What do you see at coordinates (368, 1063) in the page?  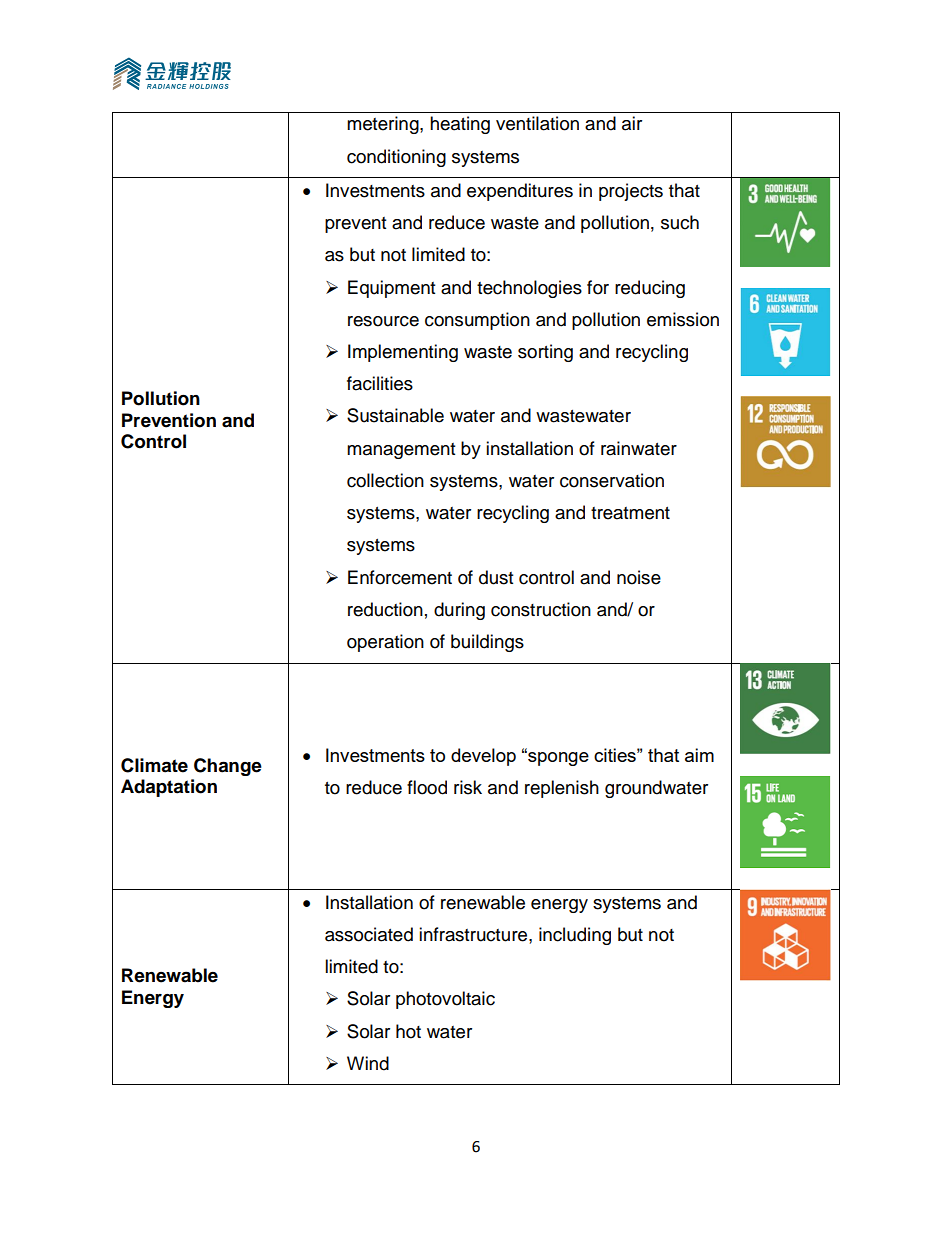 I see `Wind` at bounding box center [368, 1063].
